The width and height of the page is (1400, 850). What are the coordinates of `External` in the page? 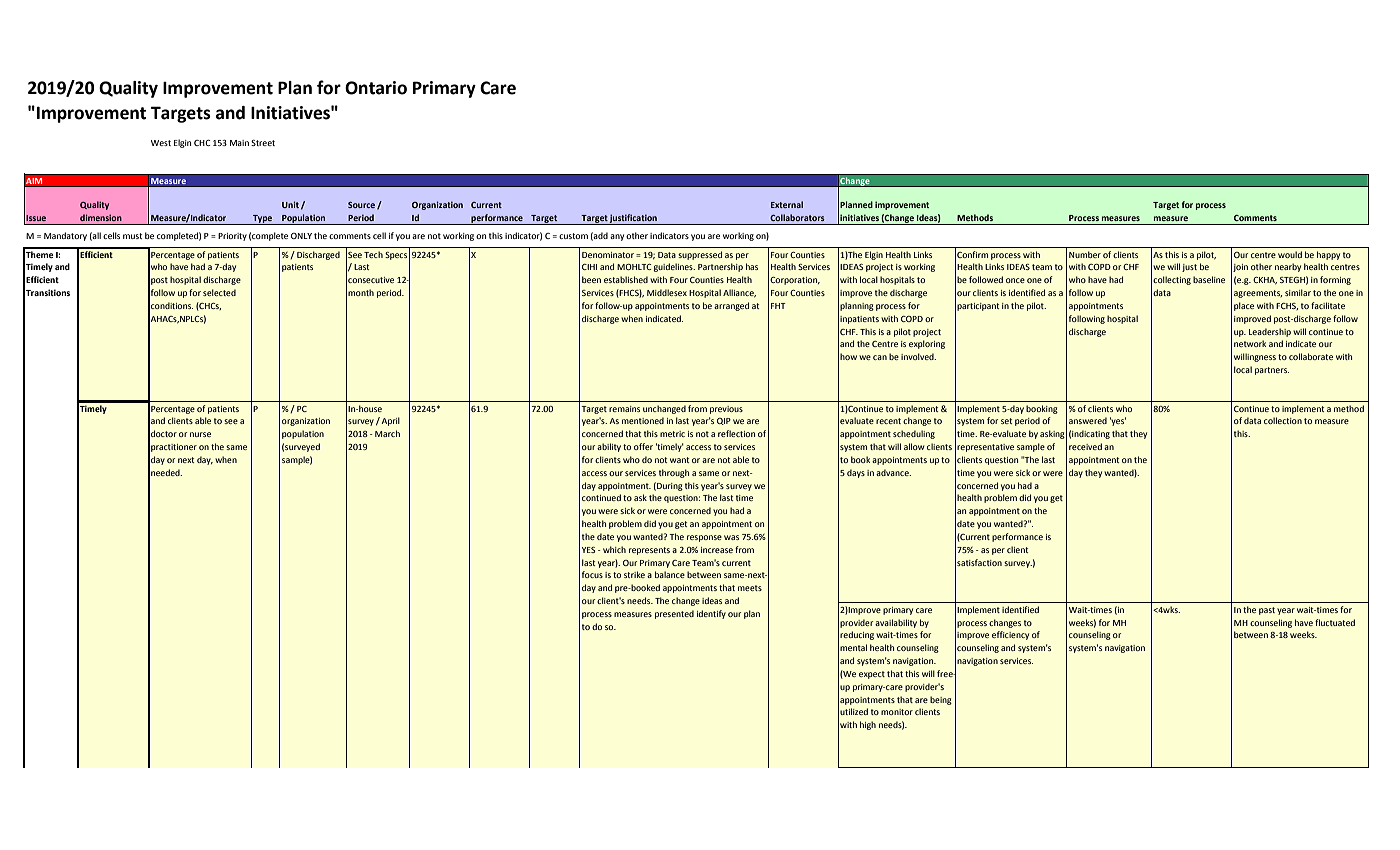 It's located at (787, 204).
